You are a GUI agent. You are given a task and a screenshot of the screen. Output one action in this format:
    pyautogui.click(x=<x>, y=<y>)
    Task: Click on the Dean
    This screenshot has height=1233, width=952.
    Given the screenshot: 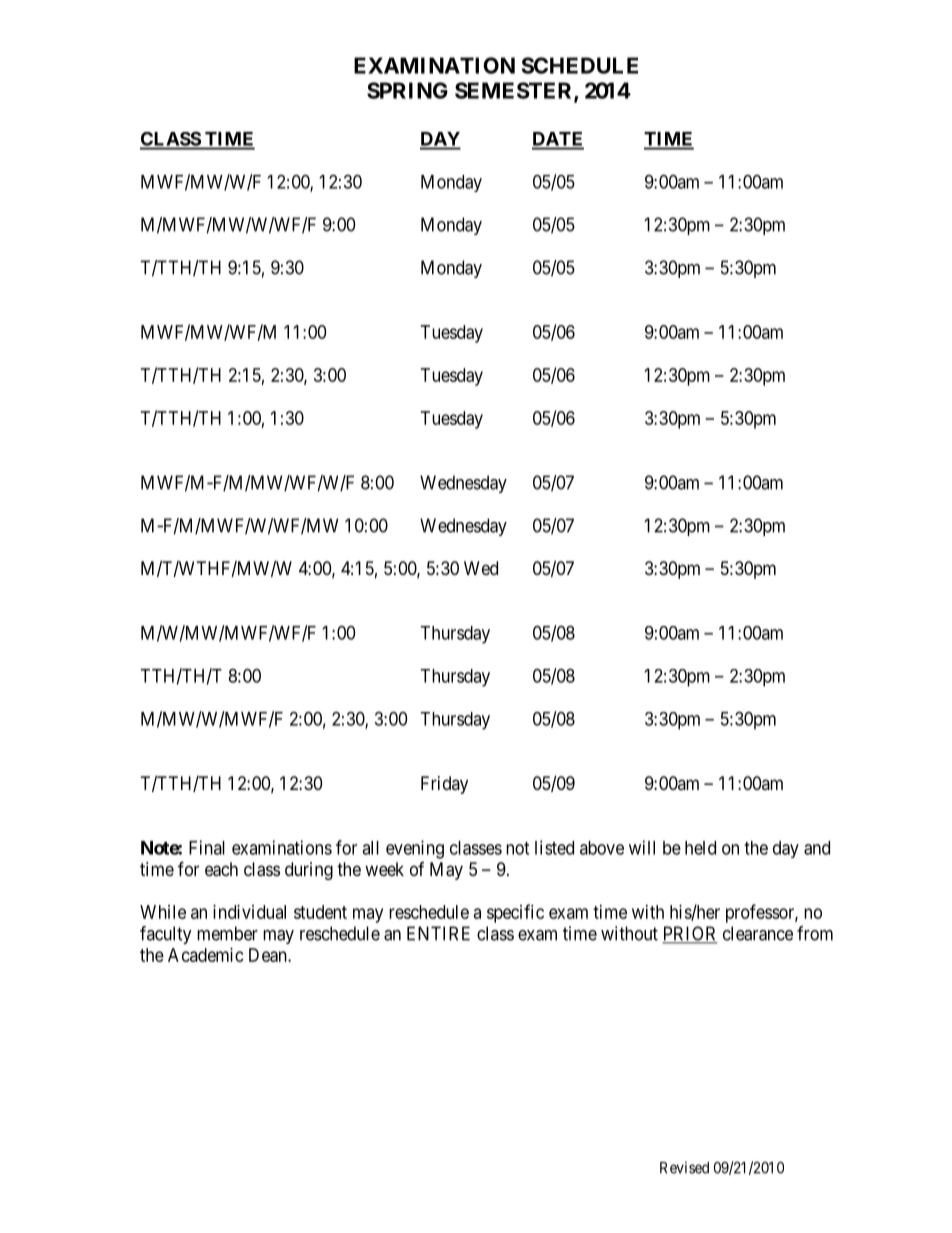 What is the action you would take?
    pyautogui.click(x=269, y=955)
